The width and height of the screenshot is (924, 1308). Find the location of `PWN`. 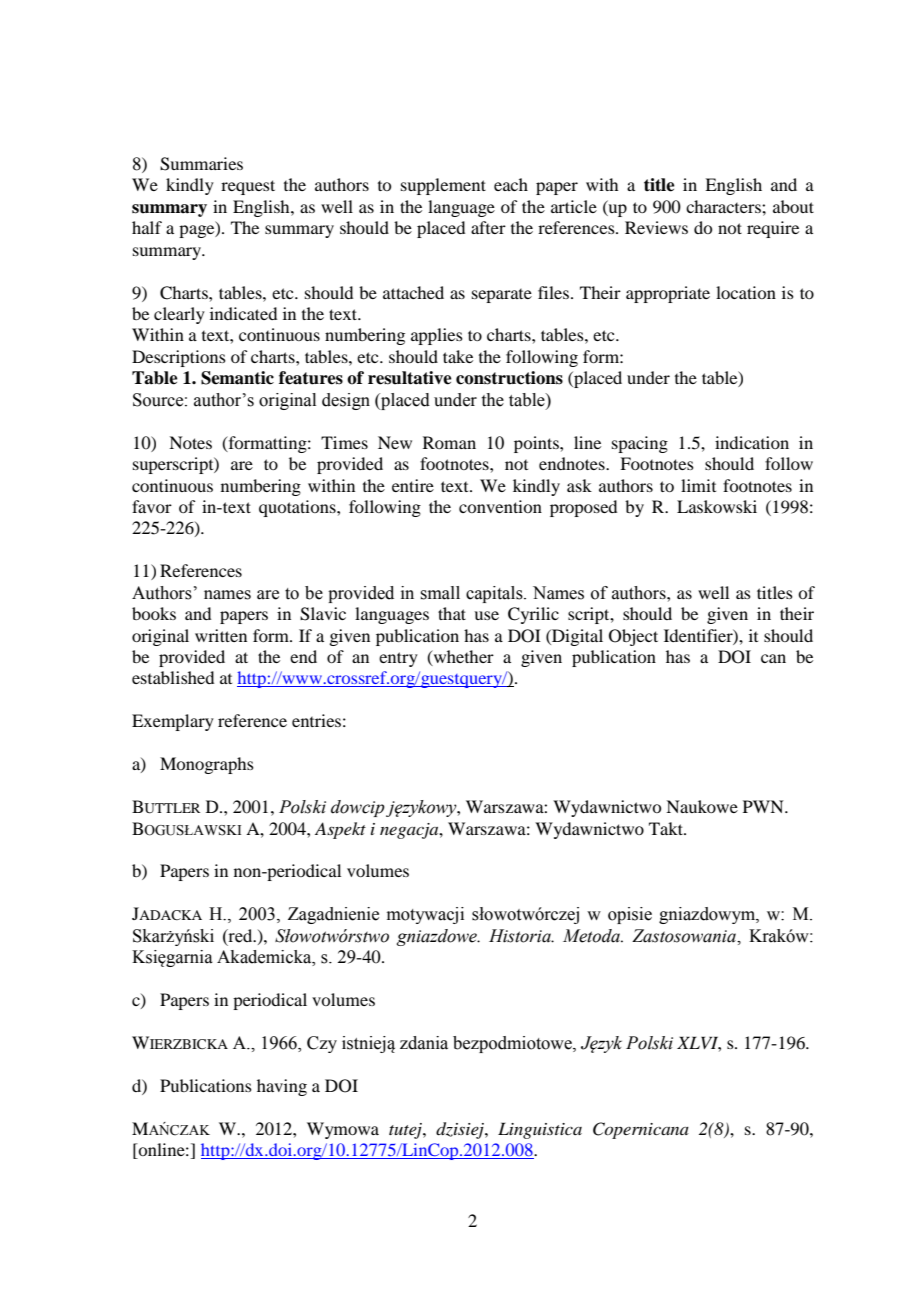

PWN is located at coordinates (764, 806).
